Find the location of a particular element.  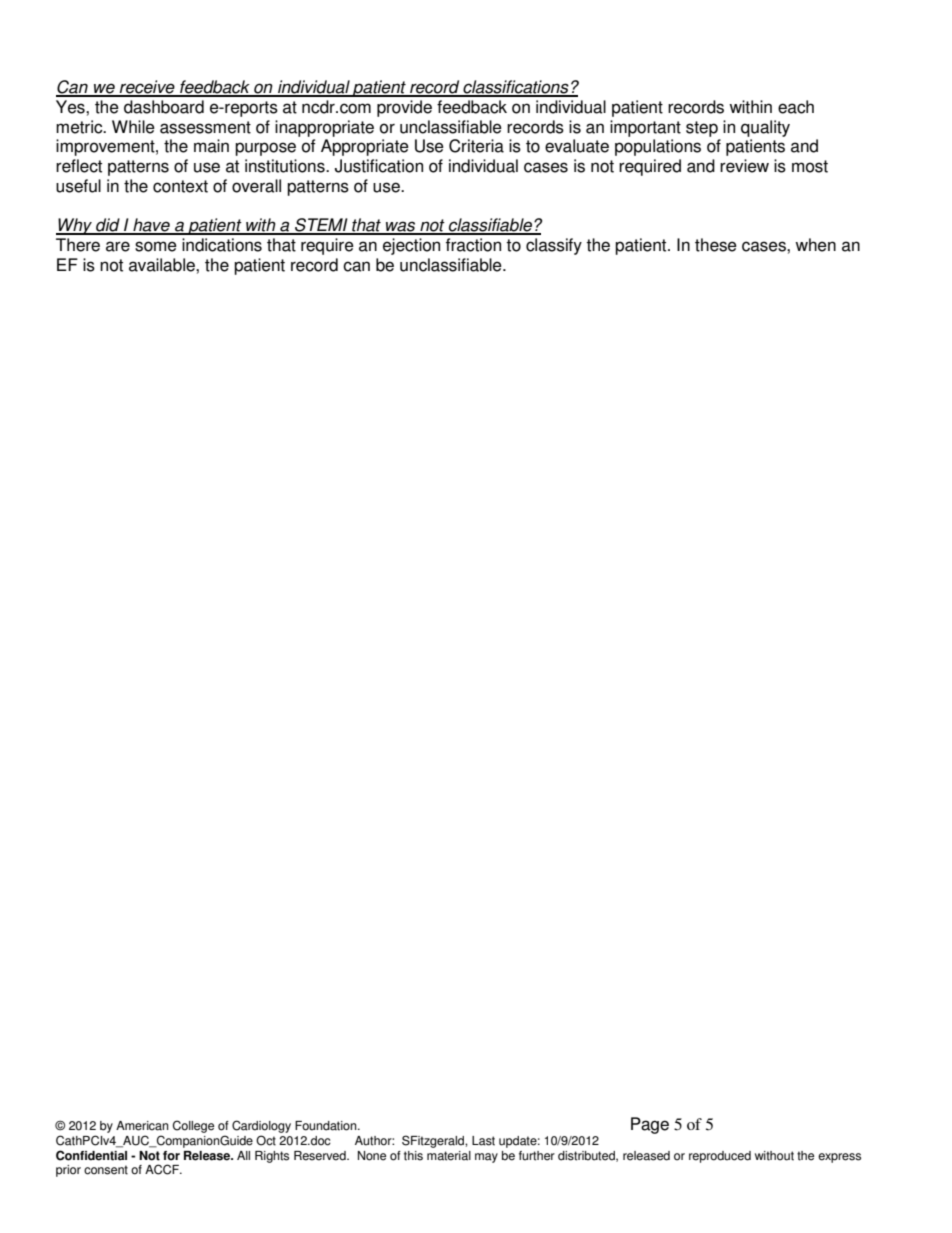

available is located at coordinates (163, 265).
